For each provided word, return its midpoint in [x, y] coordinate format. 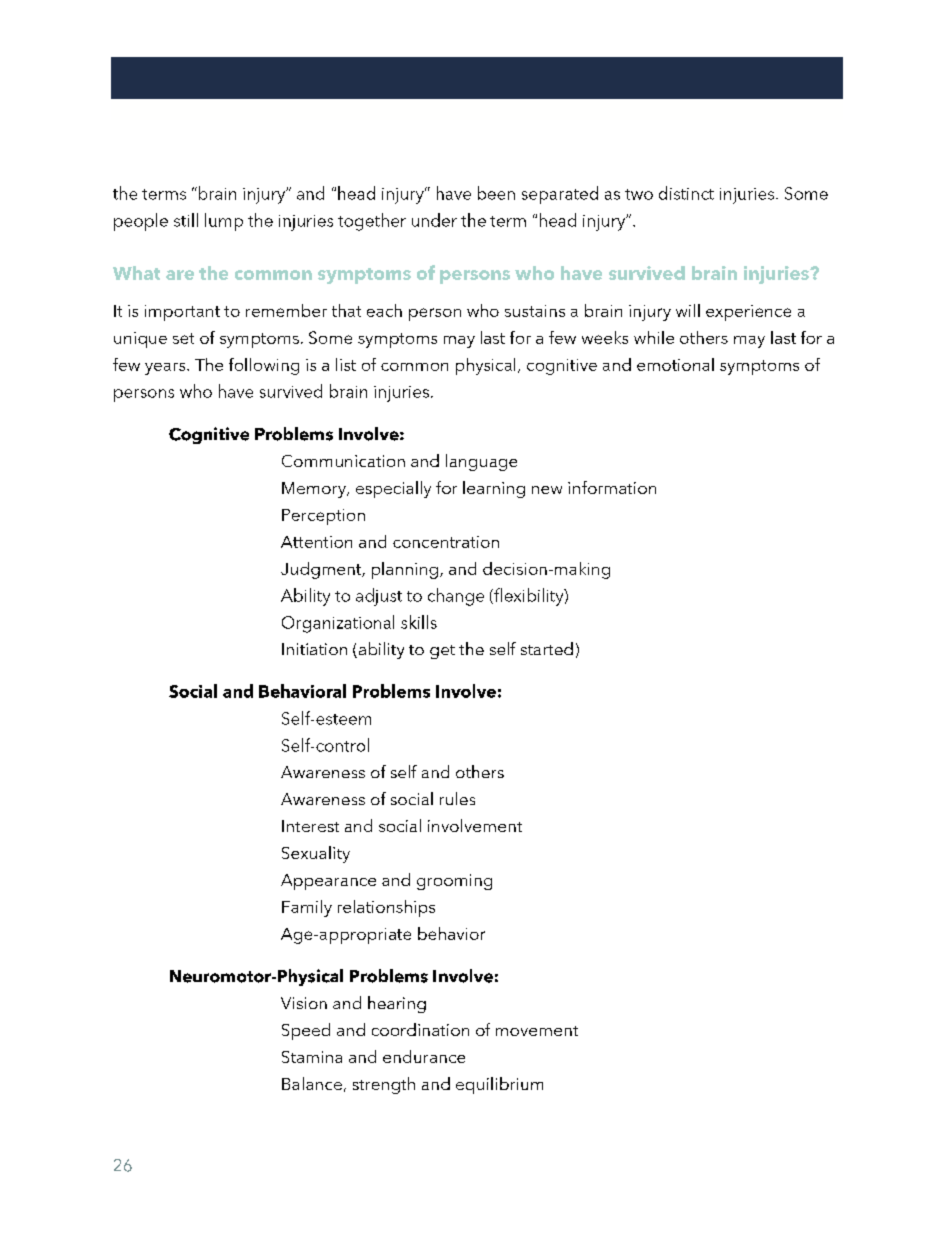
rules [457, 798]
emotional [675, 364]
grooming [454, 882]
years [166, 369]
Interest [310, 826]
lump [224, 222]
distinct [686, 193]
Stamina [312, 1057]
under [434, 220]
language [481, 462]
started [547, 648]
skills [419, 622]
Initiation [314, 649]
